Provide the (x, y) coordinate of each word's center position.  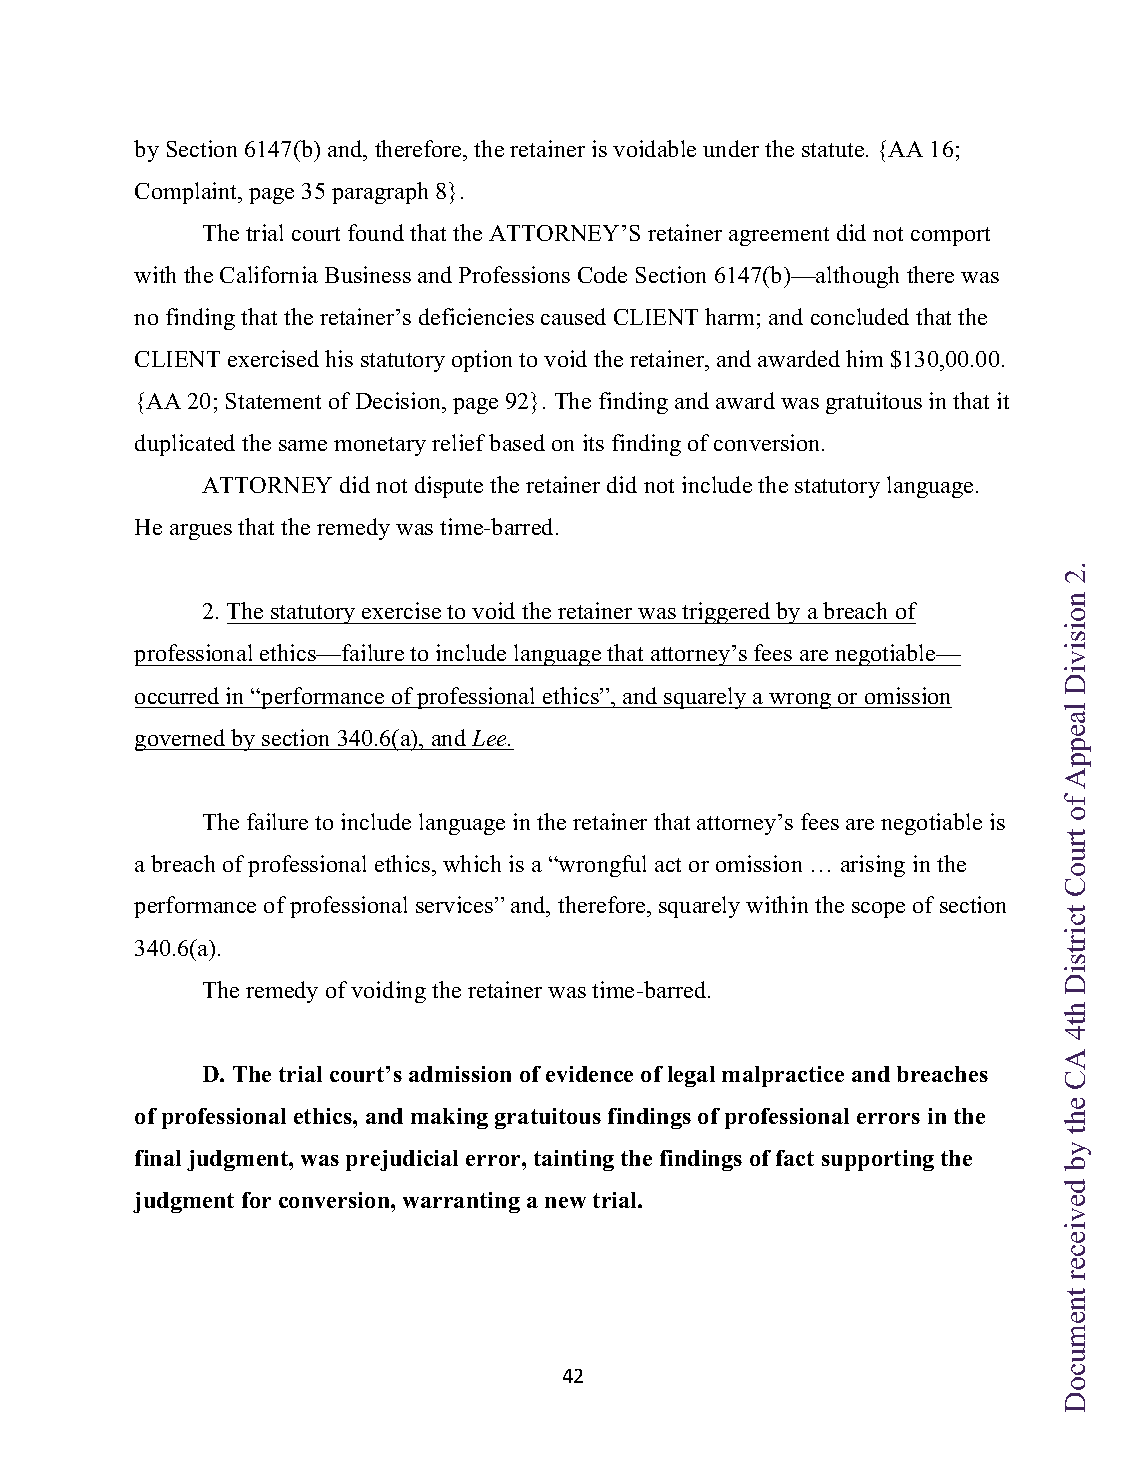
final (158, 1158)
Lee (491, 738)
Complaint (187, 193)
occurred (177, 695)
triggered (726, 613)
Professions (514, 274)
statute (834, 150)
